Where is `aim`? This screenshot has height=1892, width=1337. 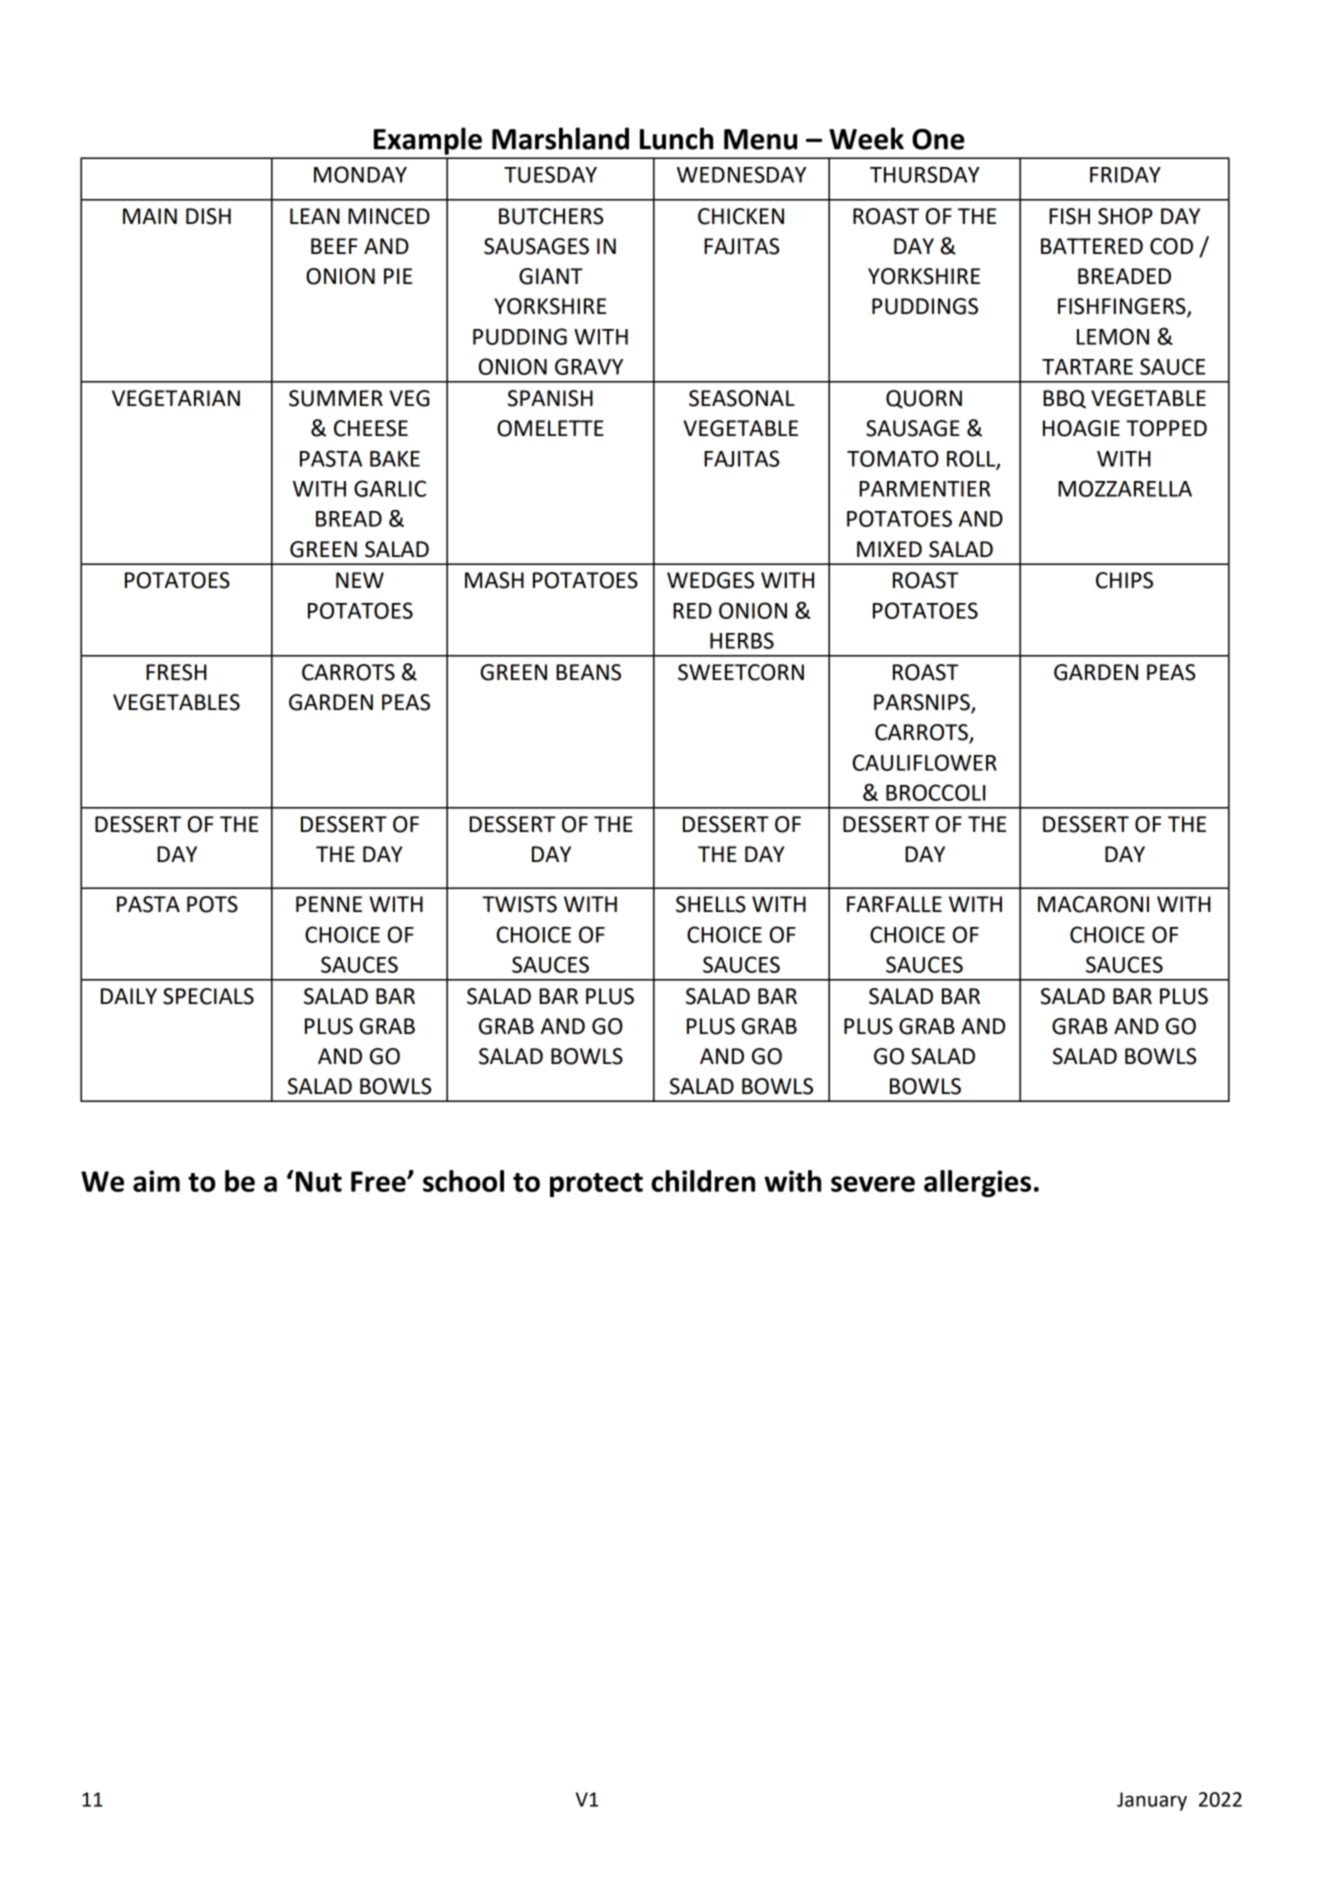 aim is located at coordinates (156, 1181).
